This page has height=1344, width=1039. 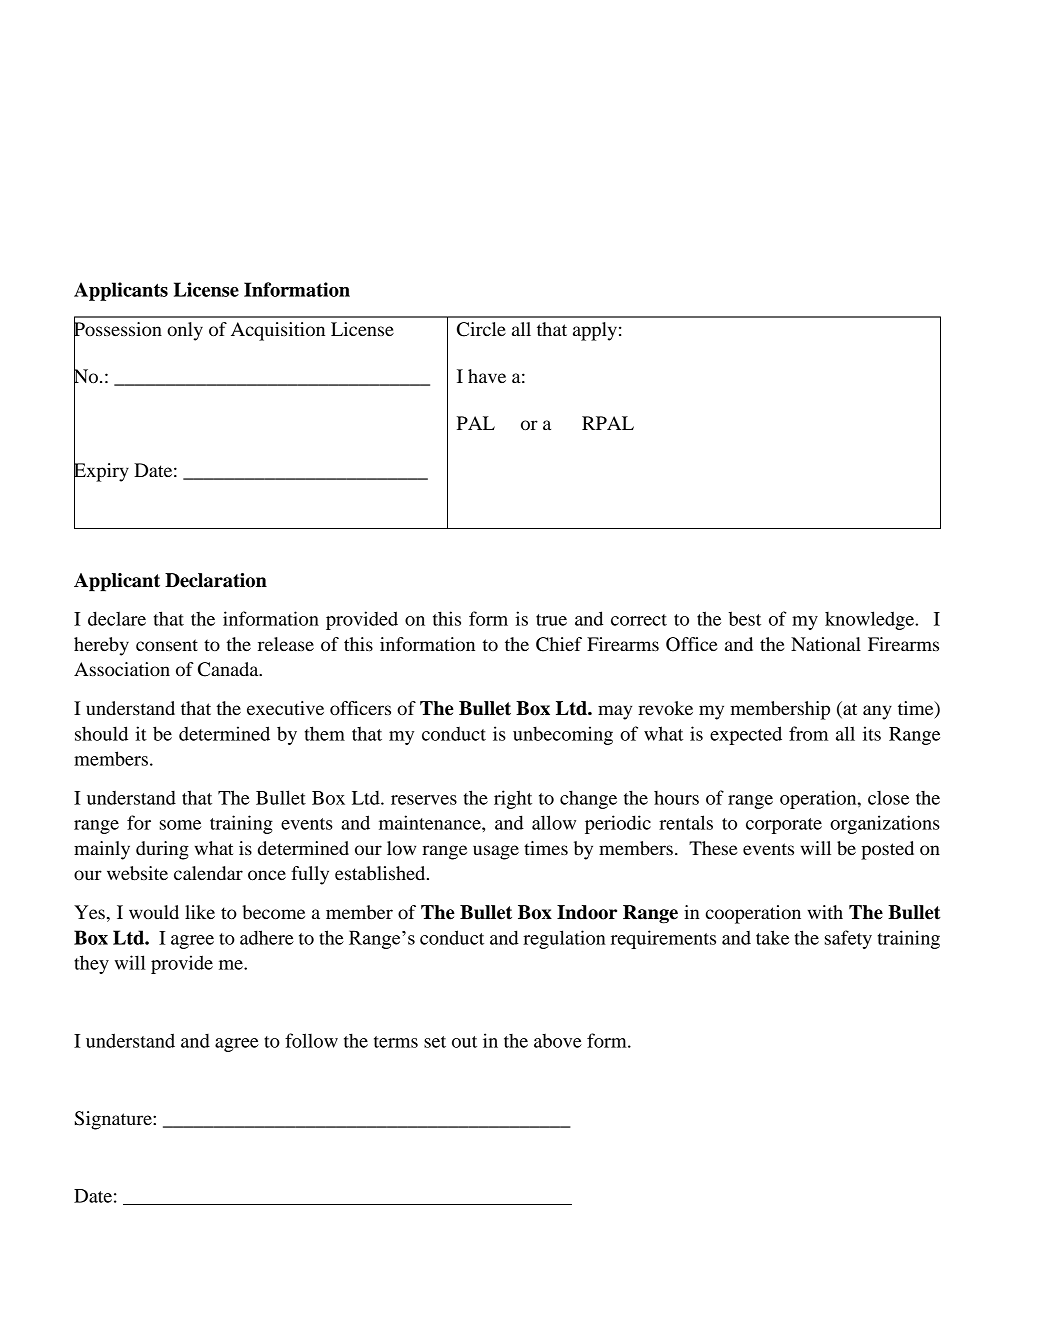 I want to click on apply, so click(x=595, y=331).
